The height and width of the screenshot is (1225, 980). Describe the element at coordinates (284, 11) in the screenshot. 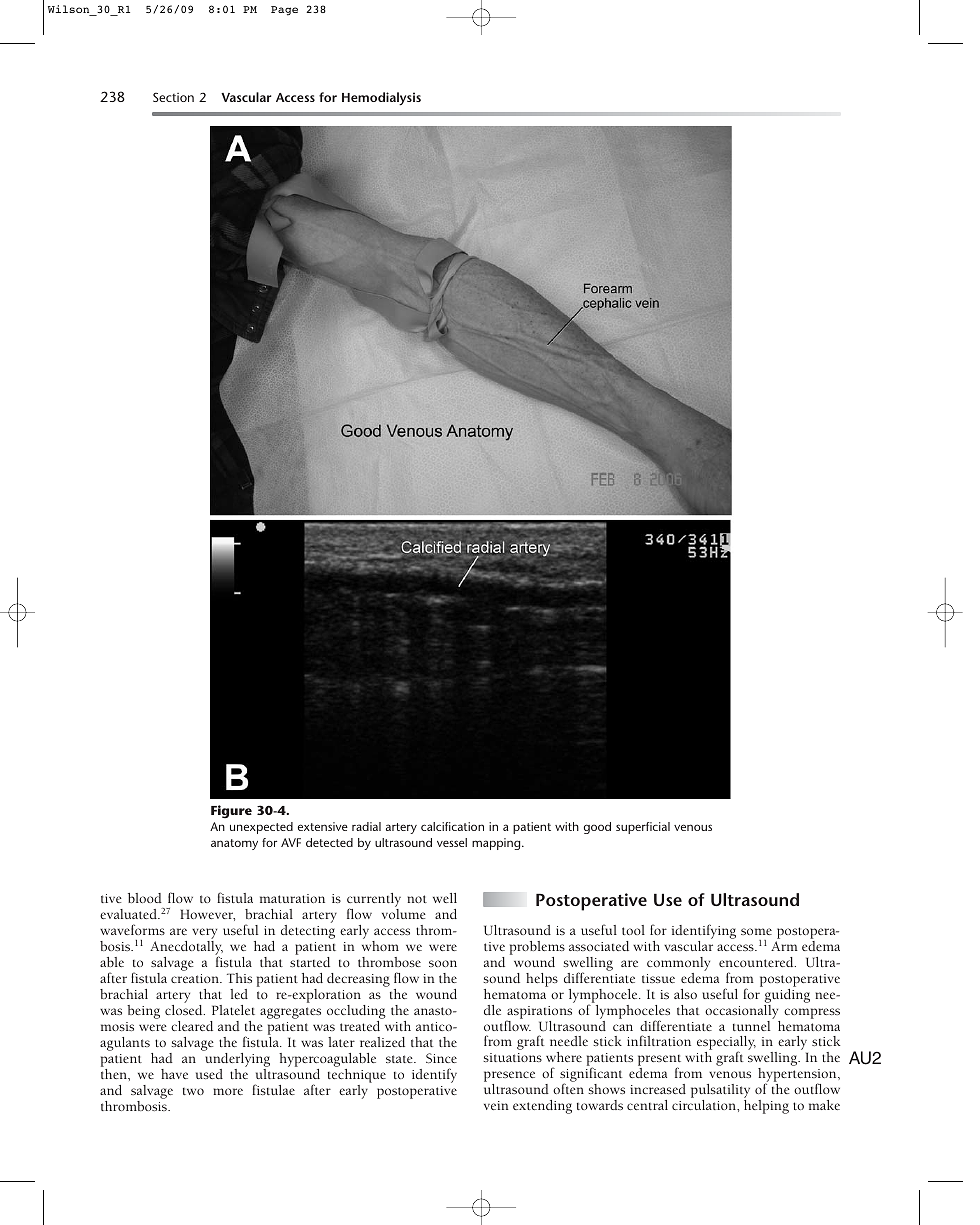

I see `Page` at that location.
